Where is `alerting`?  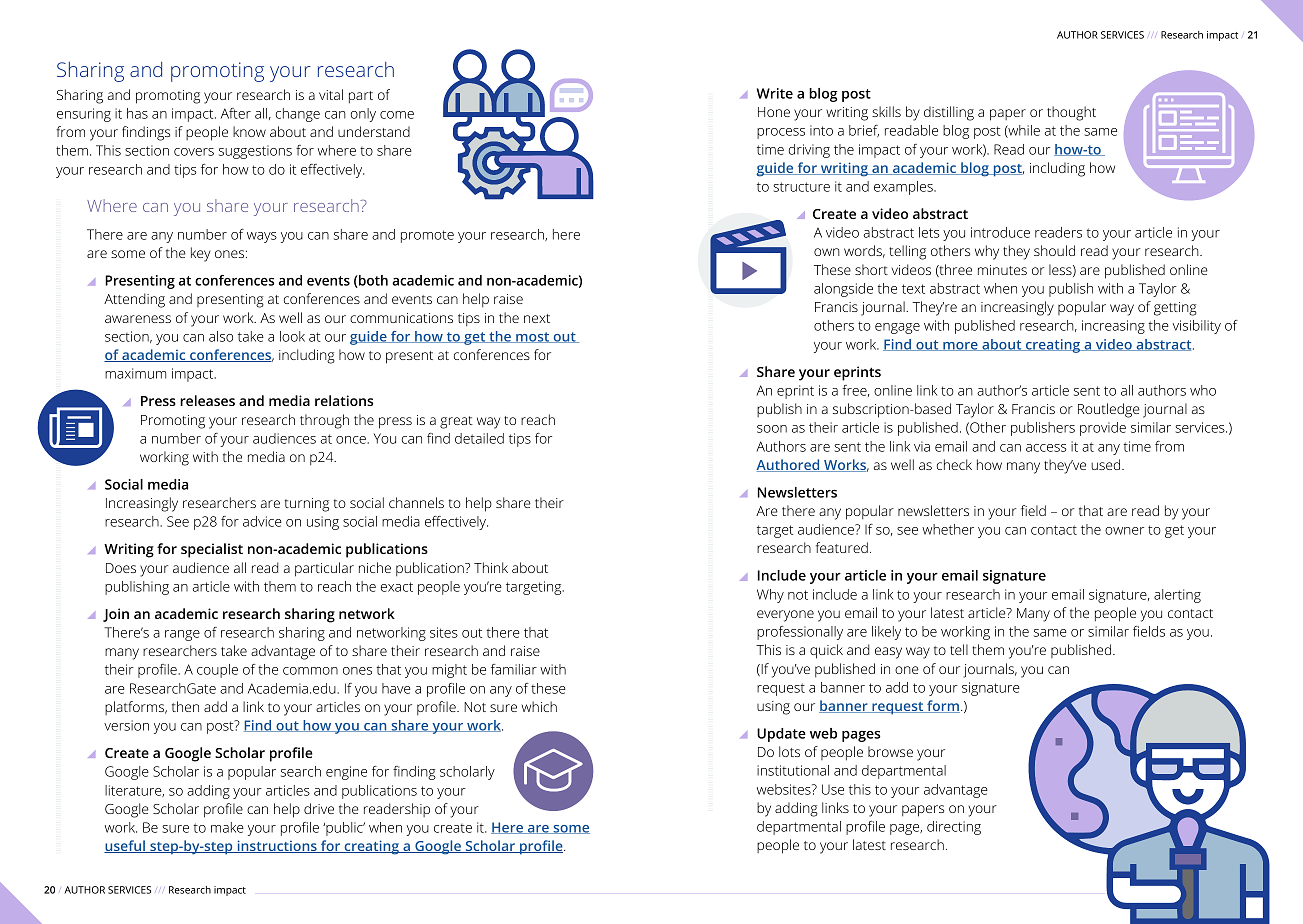 alerting is located at coordinates (1177, 596).
